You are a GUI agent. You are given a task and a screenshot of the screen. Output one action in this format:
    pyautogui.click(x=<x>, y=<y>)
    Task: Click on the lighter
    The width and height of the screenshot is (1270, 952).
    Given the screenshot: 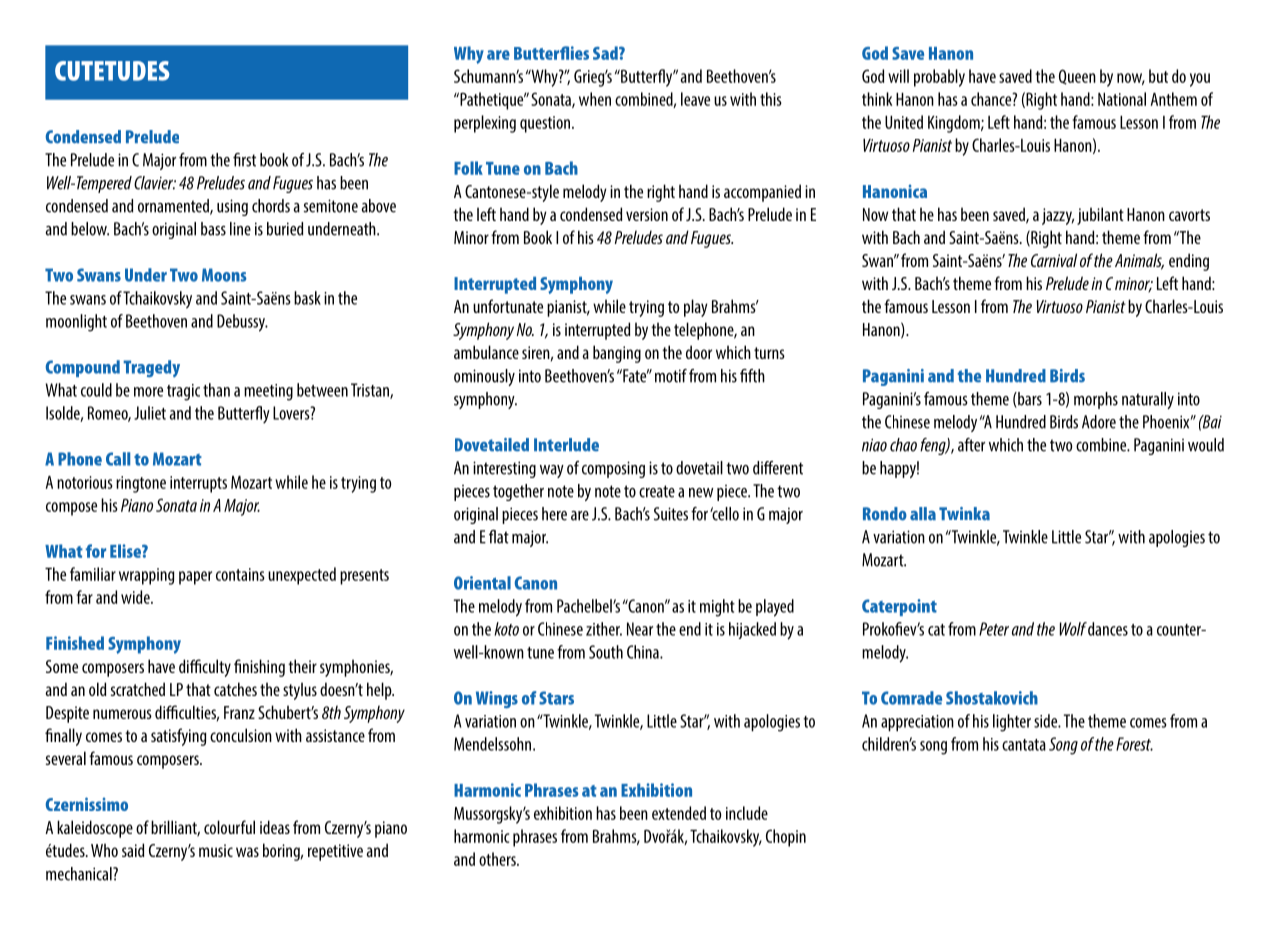 What is the action you would take?
    pyautogui.click(x=1012, y=723)
